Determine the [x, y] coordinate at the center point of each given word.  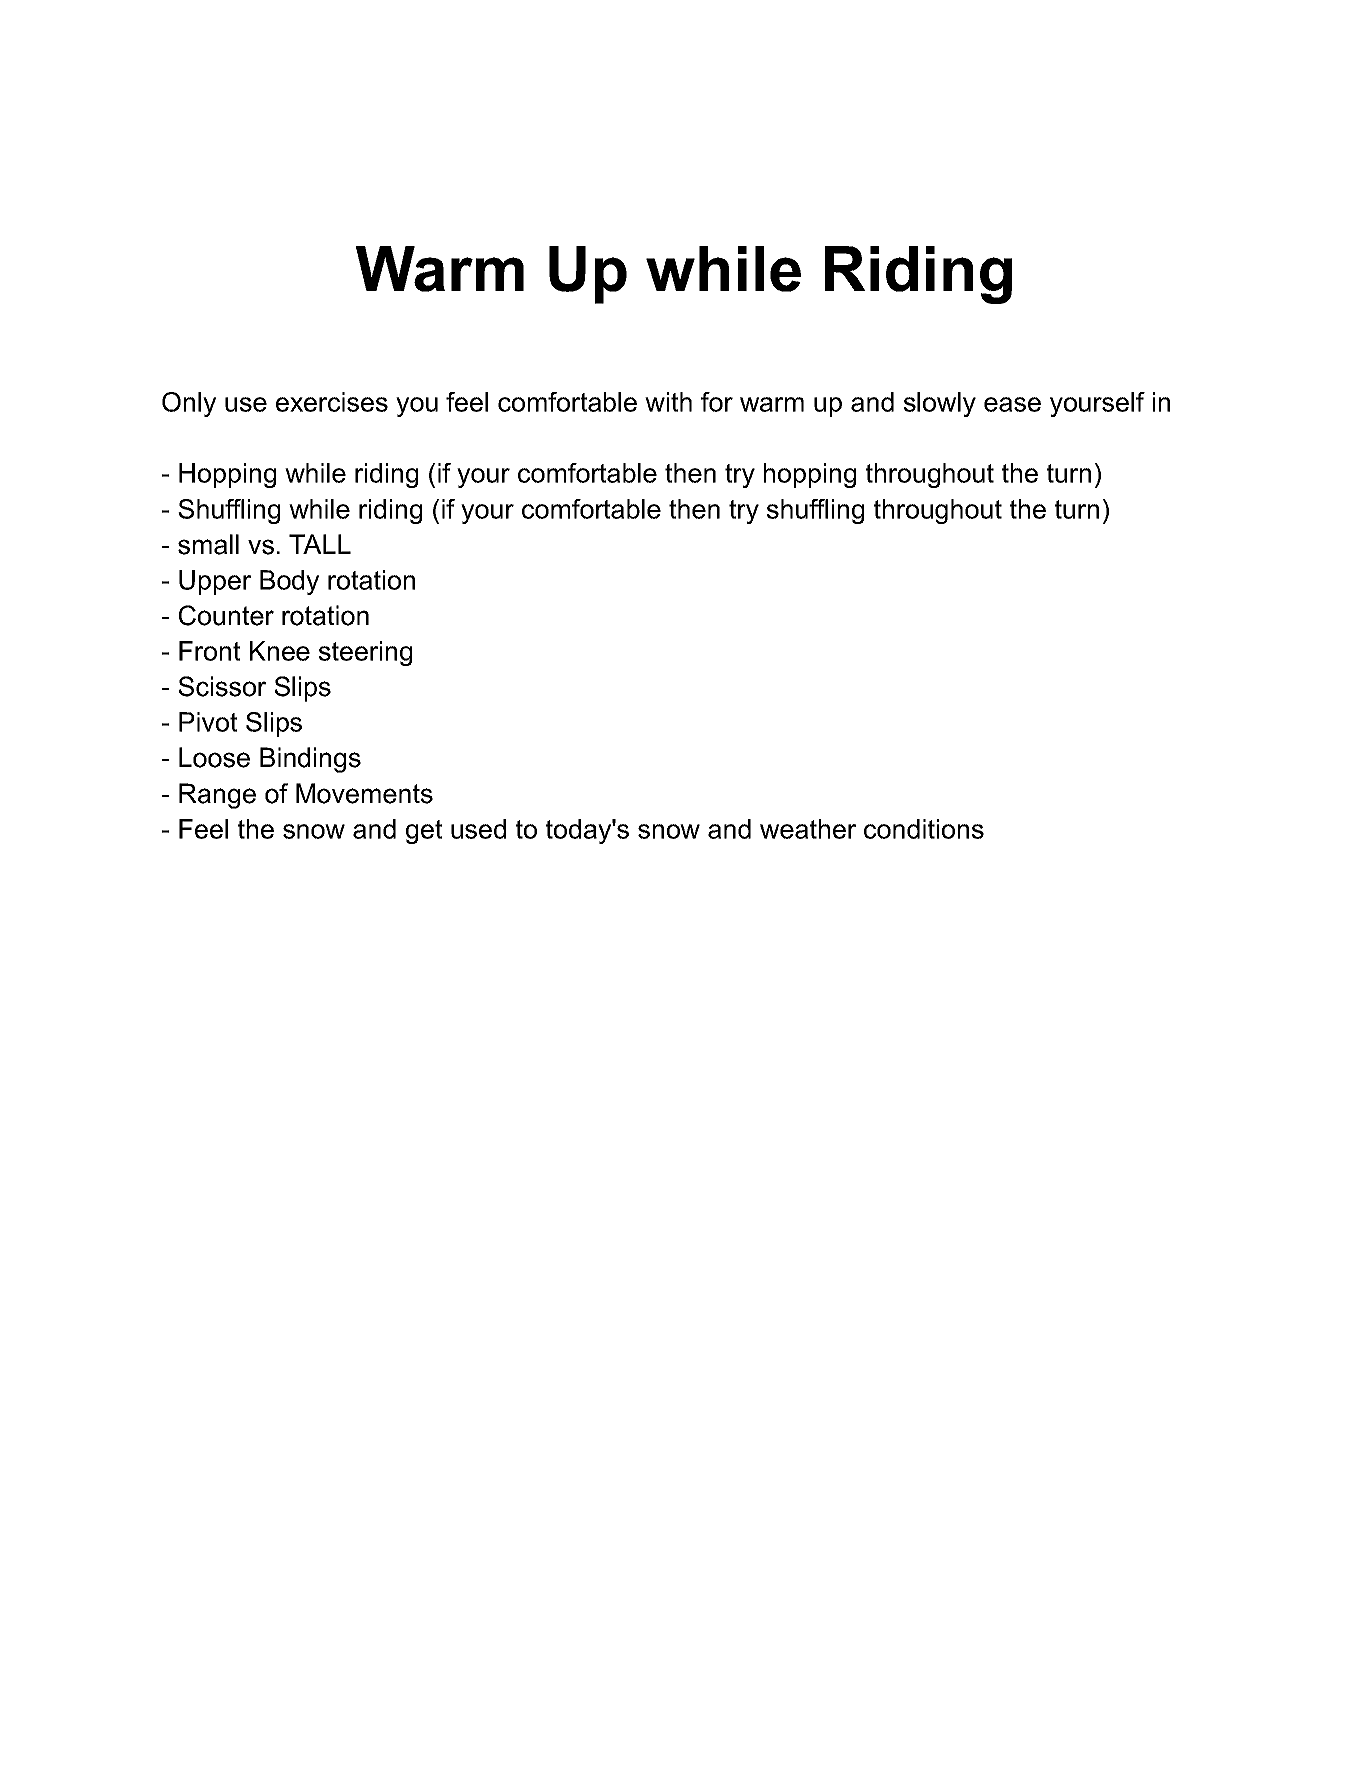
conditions [924, 829]
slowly [940, 404]
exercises [332, 402]
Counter [226, 615]
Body [289, 582]
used [478, 829]
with [668, 402]
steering [365, 653]
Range [217, 796]
